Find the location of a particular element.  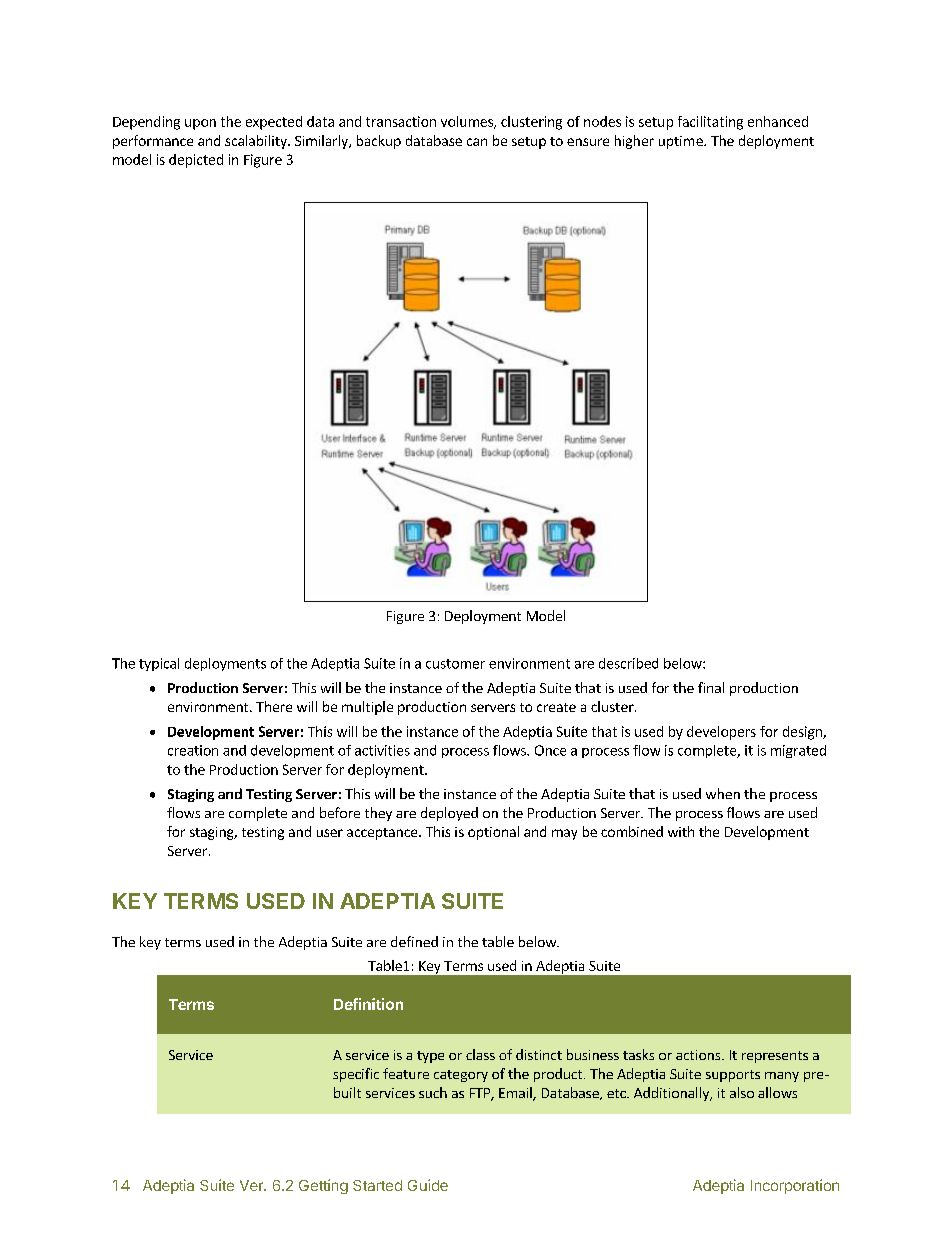

Getting is located at coordinates (323, 1186).
